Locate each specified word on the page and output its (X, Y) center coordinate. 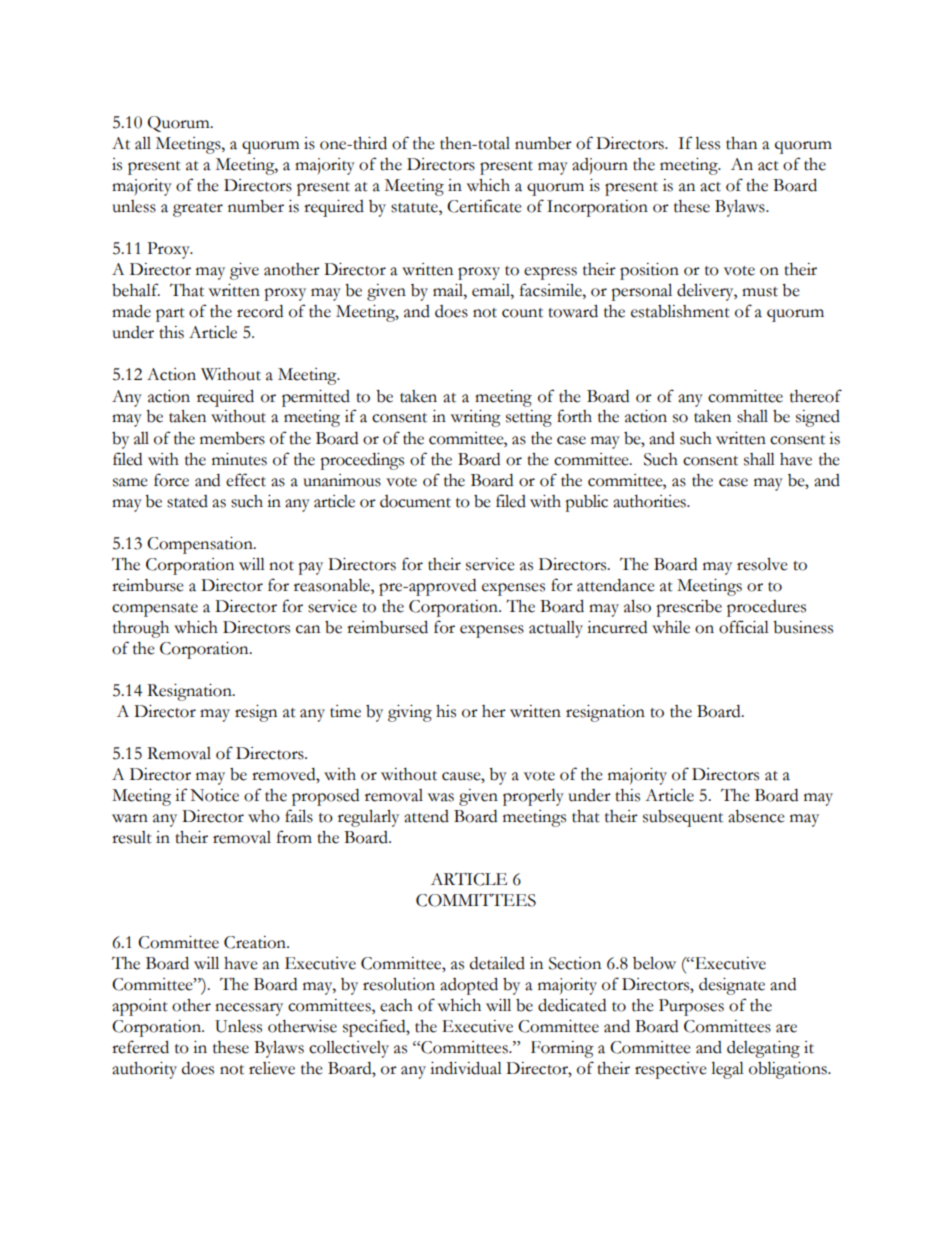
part (170, 315)
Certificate (484, 206)
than (741, 143)
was (441, 797)
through (141, 629)
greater (198, 210)
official (744, 627)
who (264, 816)
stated (187, 501)
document (415, 501)
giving (410, 713)
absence (756, 816)
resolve (762, 564)
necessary (249, 1009)
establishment (680, 311)
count (522, 313)
